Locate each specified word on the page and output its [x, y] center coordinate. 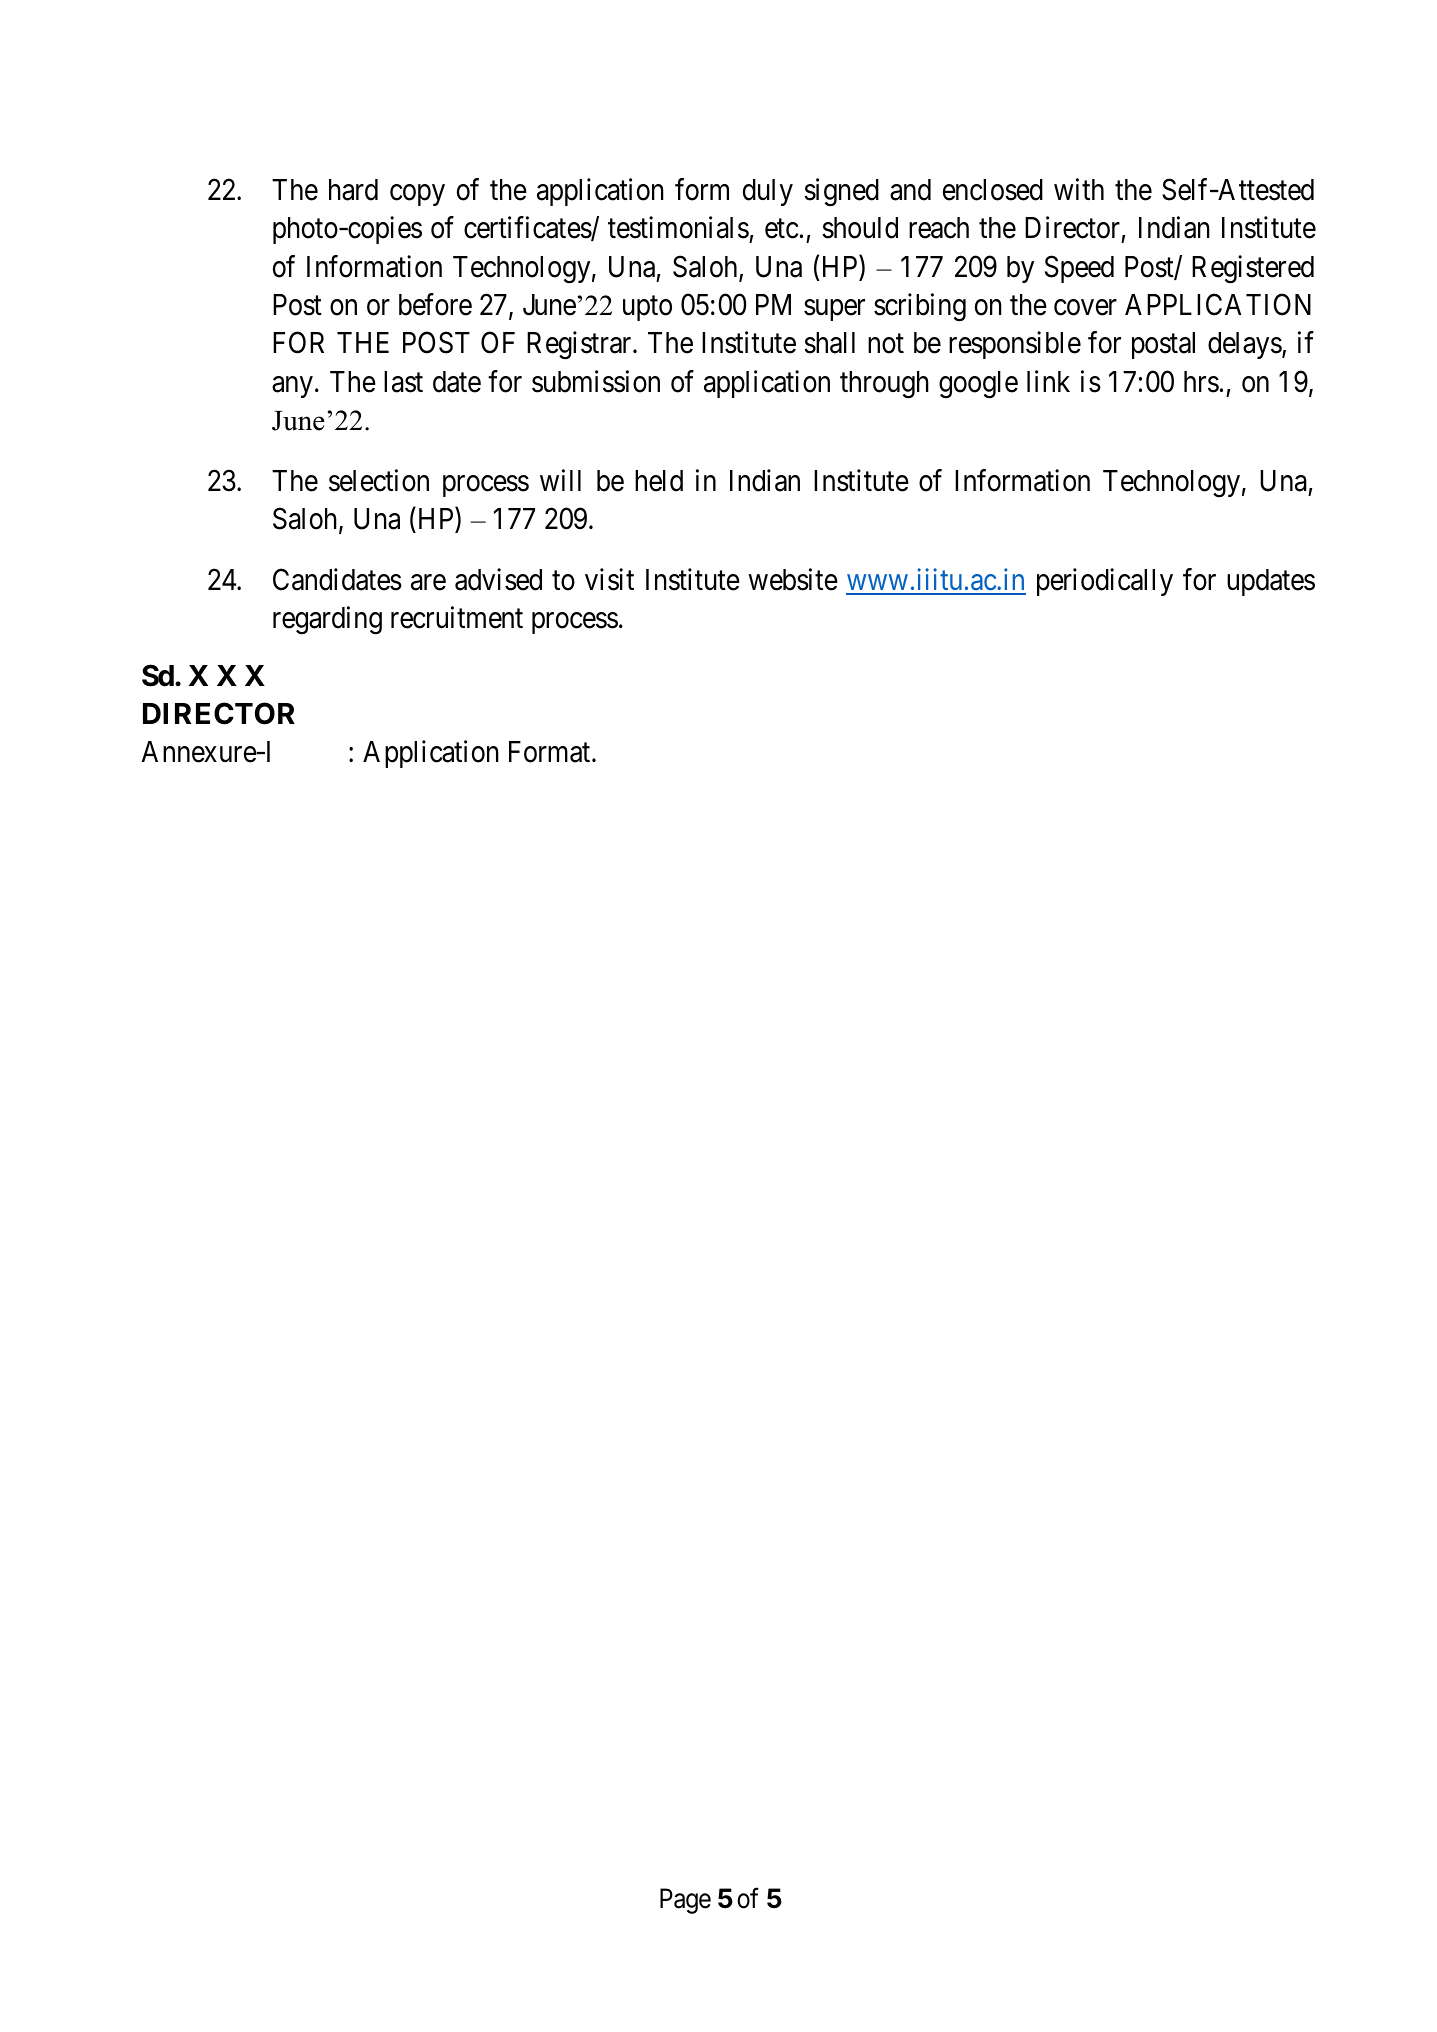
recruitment [457, 617]
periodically [1105, 582]
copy [417, 195]
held [659, 481]
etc [781, 229]
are [428, 582]
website [793, 579]
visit [609, 579]
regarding [327, 620]
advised [498, 579]
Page [685, 1901]
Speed [1079, 269]
